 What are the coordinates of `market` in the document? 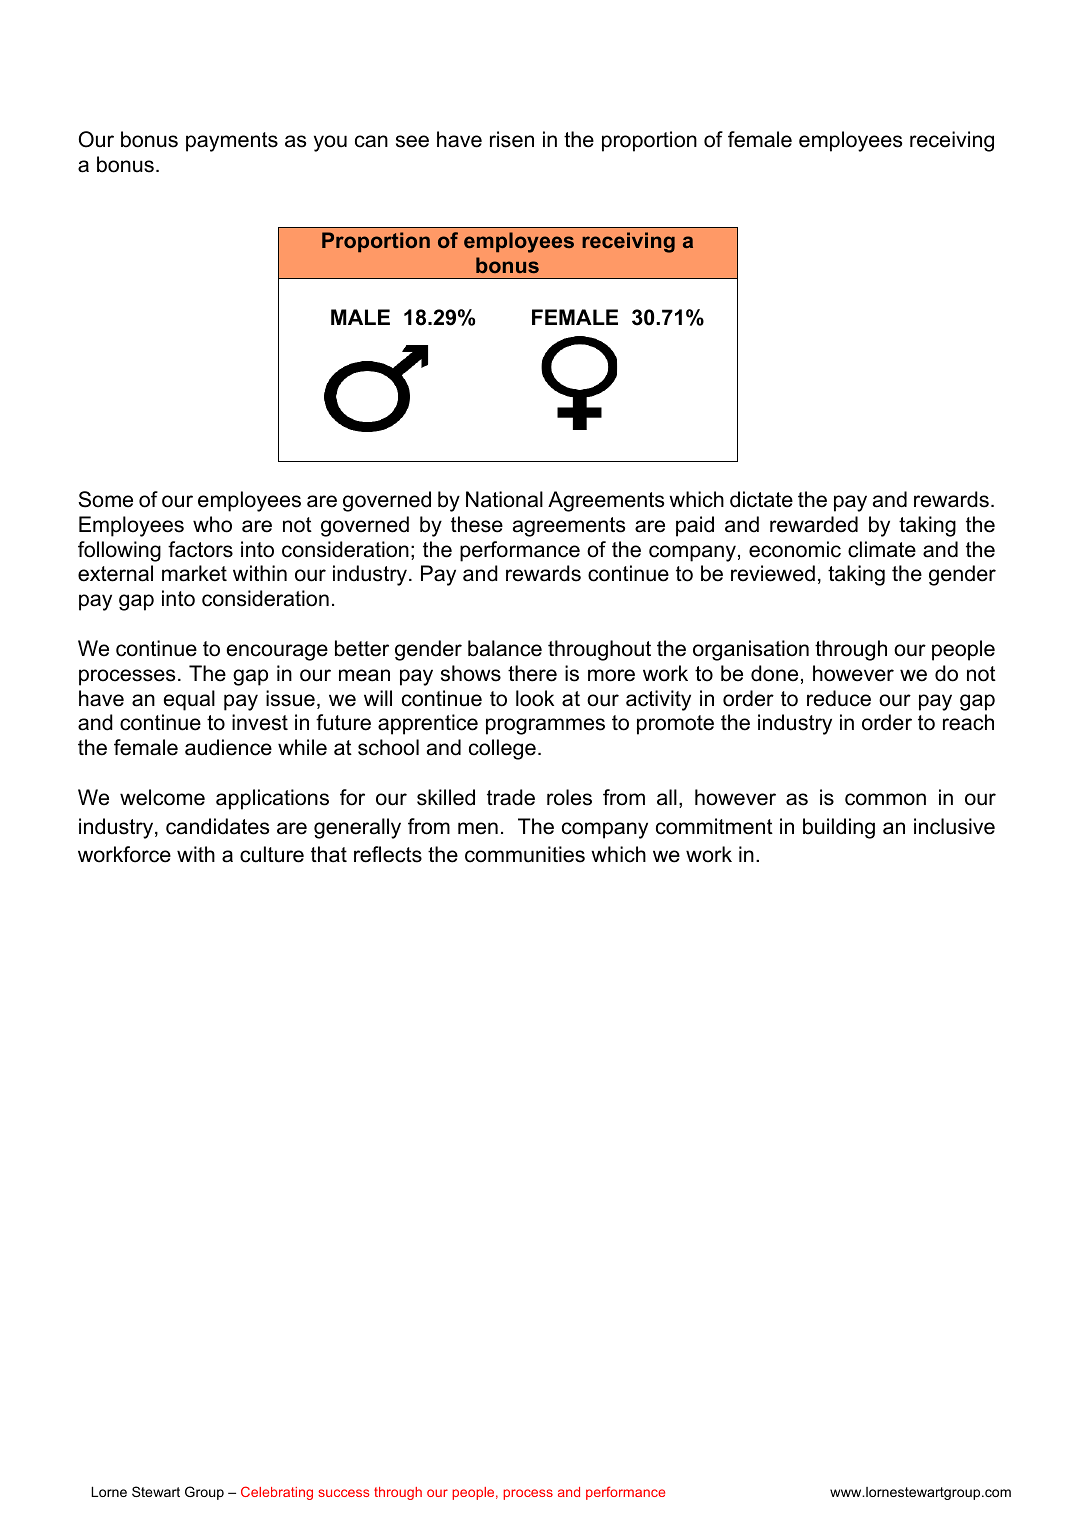 It's located at (194, 573).
